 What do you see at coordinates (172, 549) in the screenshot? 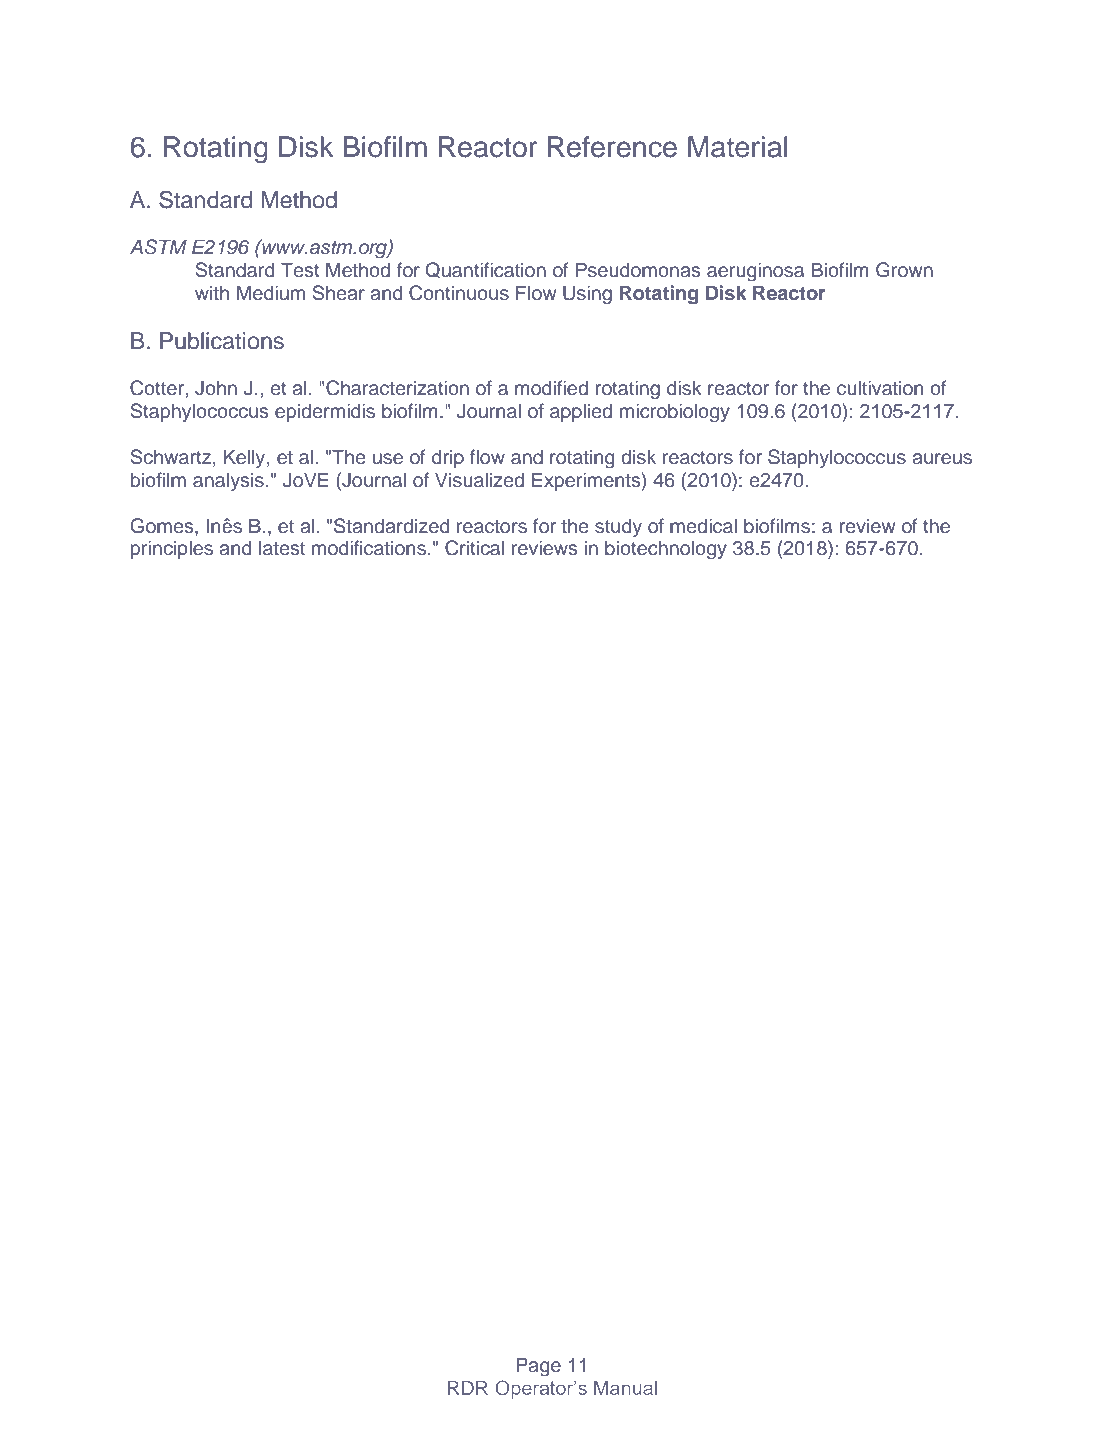
I see `principles` at bounding box center [172, 549].
